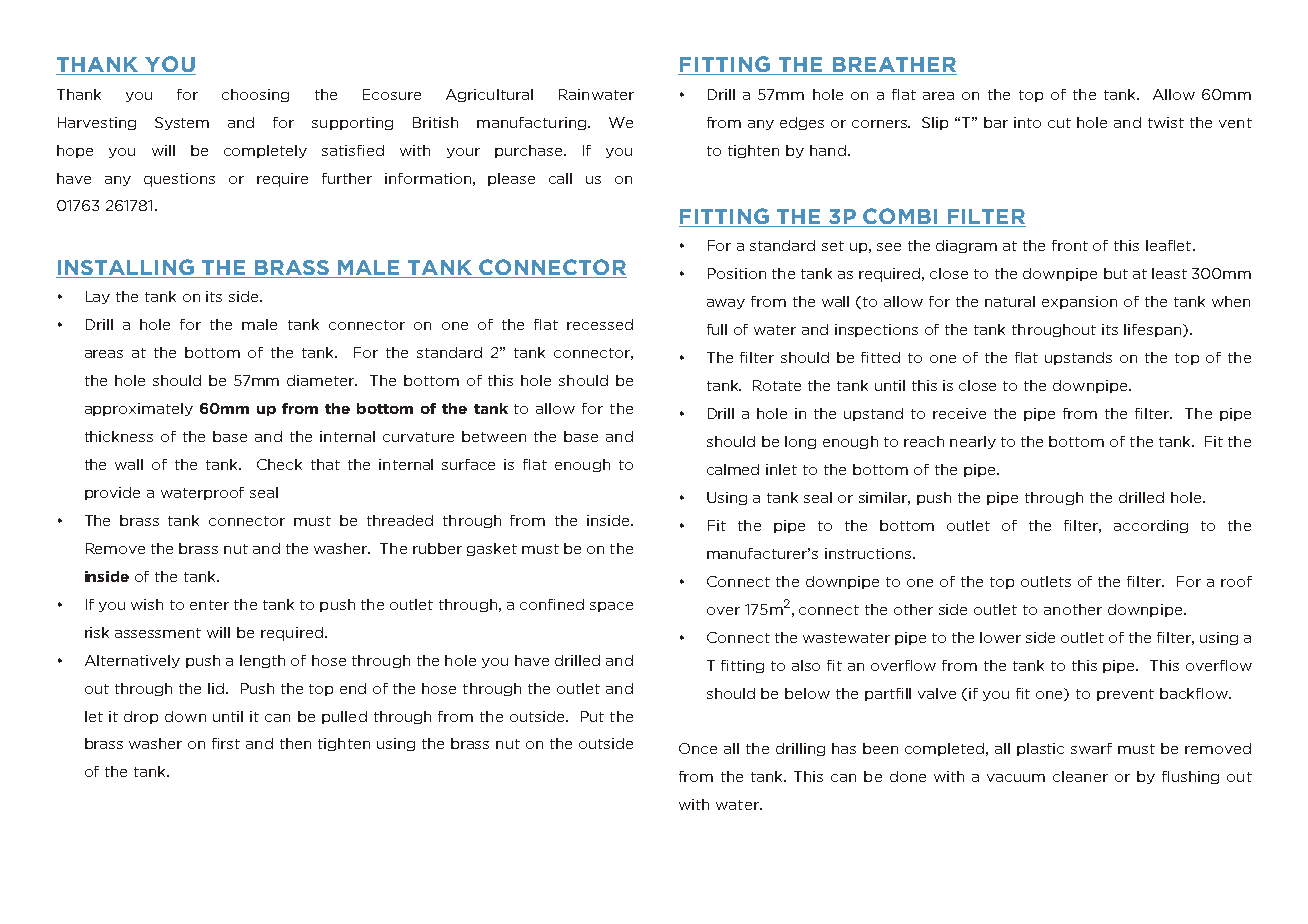 The height and width of the document is (924, 1308). I want to click on Position, so click(737, 273).
